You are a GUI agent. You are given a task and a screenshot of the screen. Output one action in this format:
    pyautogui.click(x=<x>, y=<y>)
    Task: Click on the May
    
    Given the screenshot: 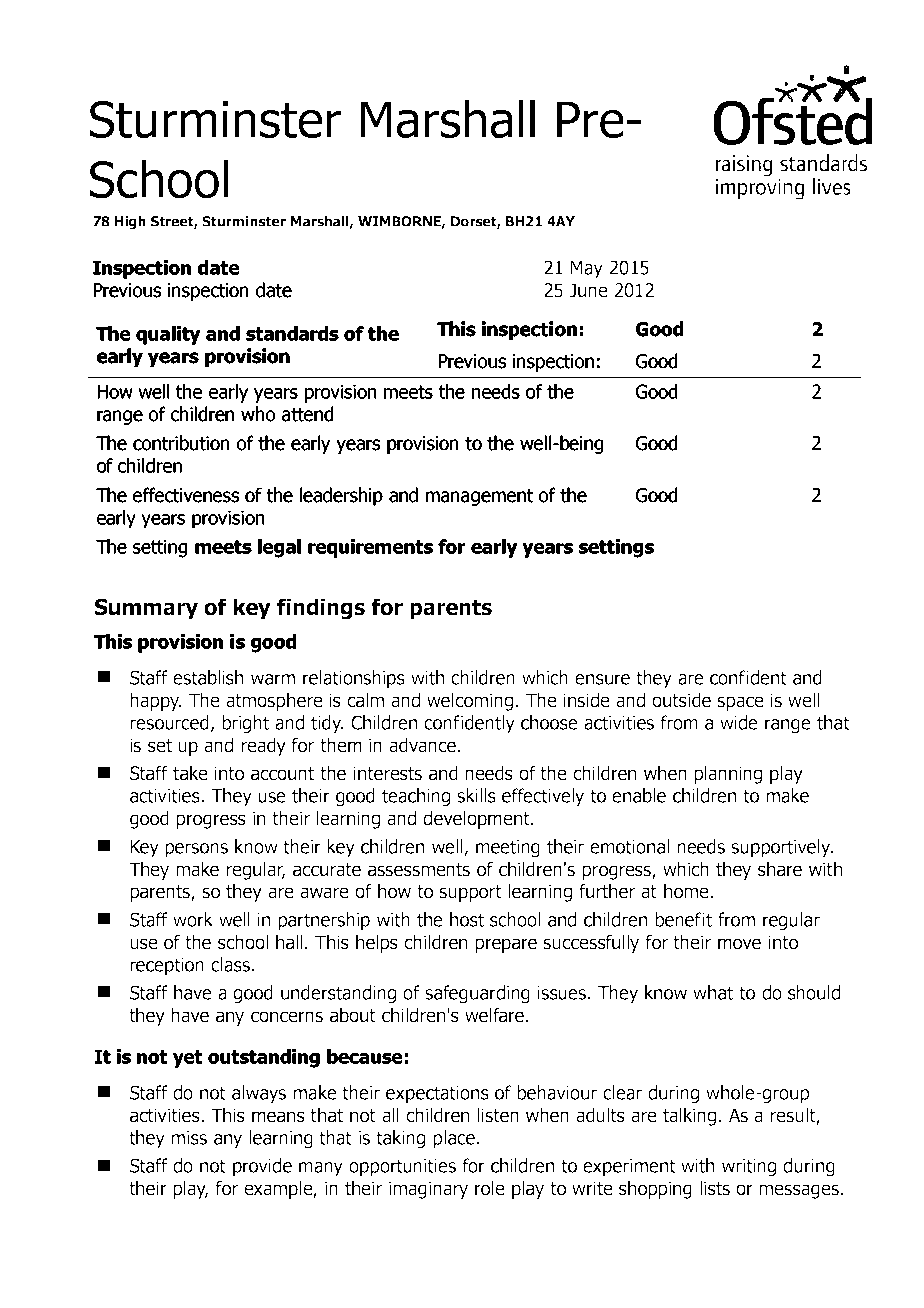 What is the action you would take?
    pyautogui.click(x=587, y=270)
